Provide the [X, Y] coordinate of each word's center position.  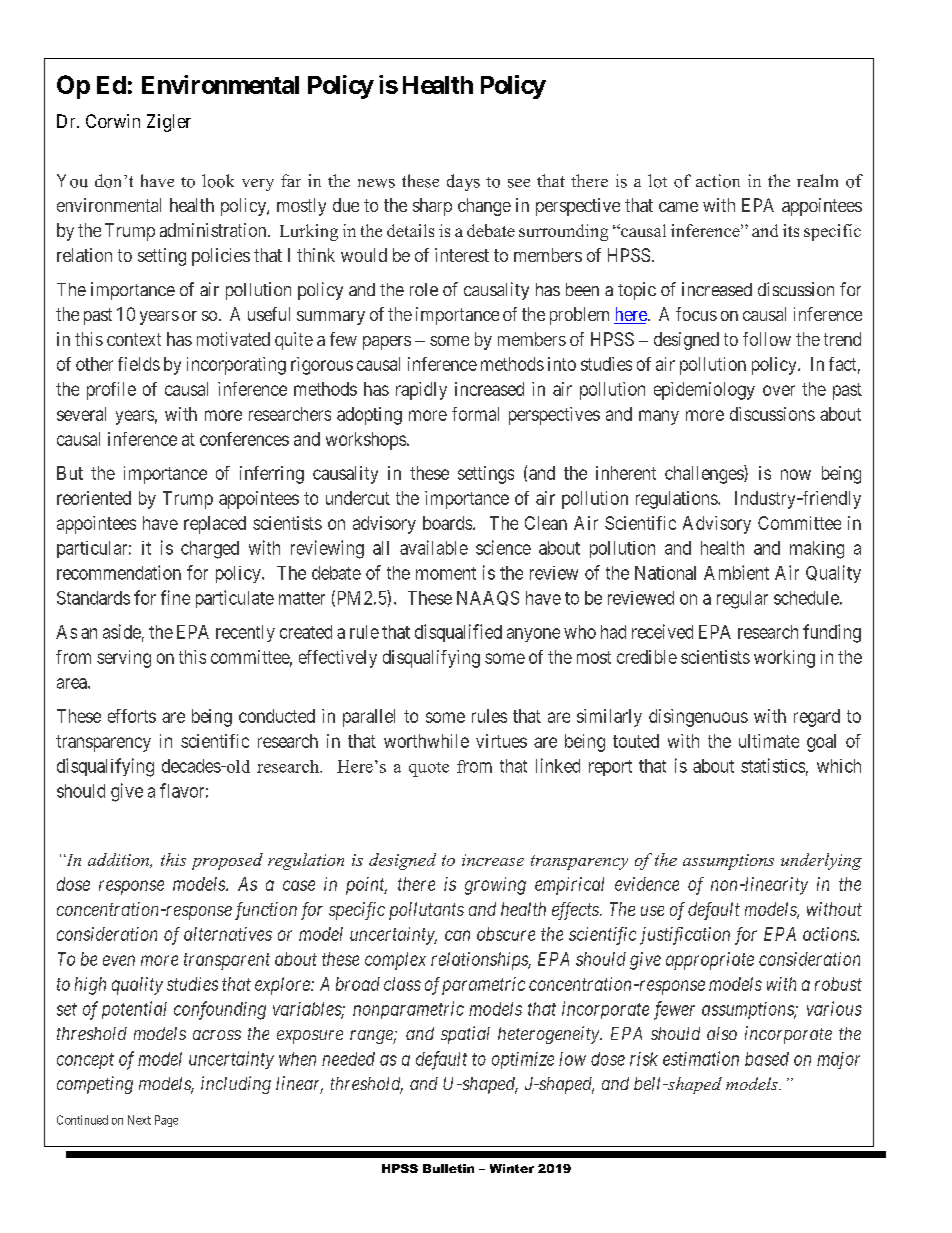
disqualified [458, 633]
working [784, 659]
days [463, 182]
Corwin [113, 121]
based [767, 1059]
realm [817, 180]
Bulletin [448, 1168]
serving [124, 659]
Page [166, 1121]
